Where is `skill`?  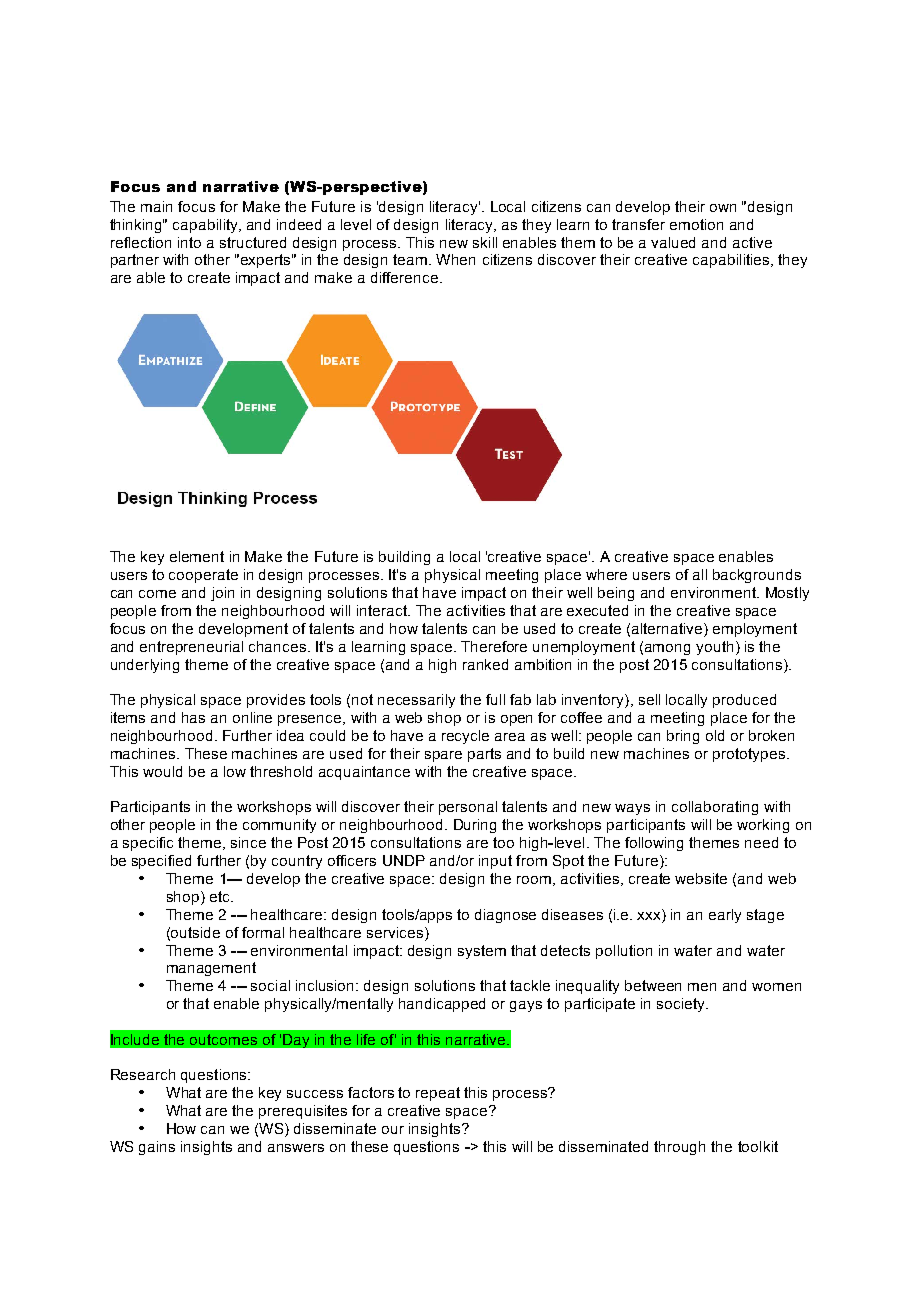
skill is located at coordinates (485, 242).
